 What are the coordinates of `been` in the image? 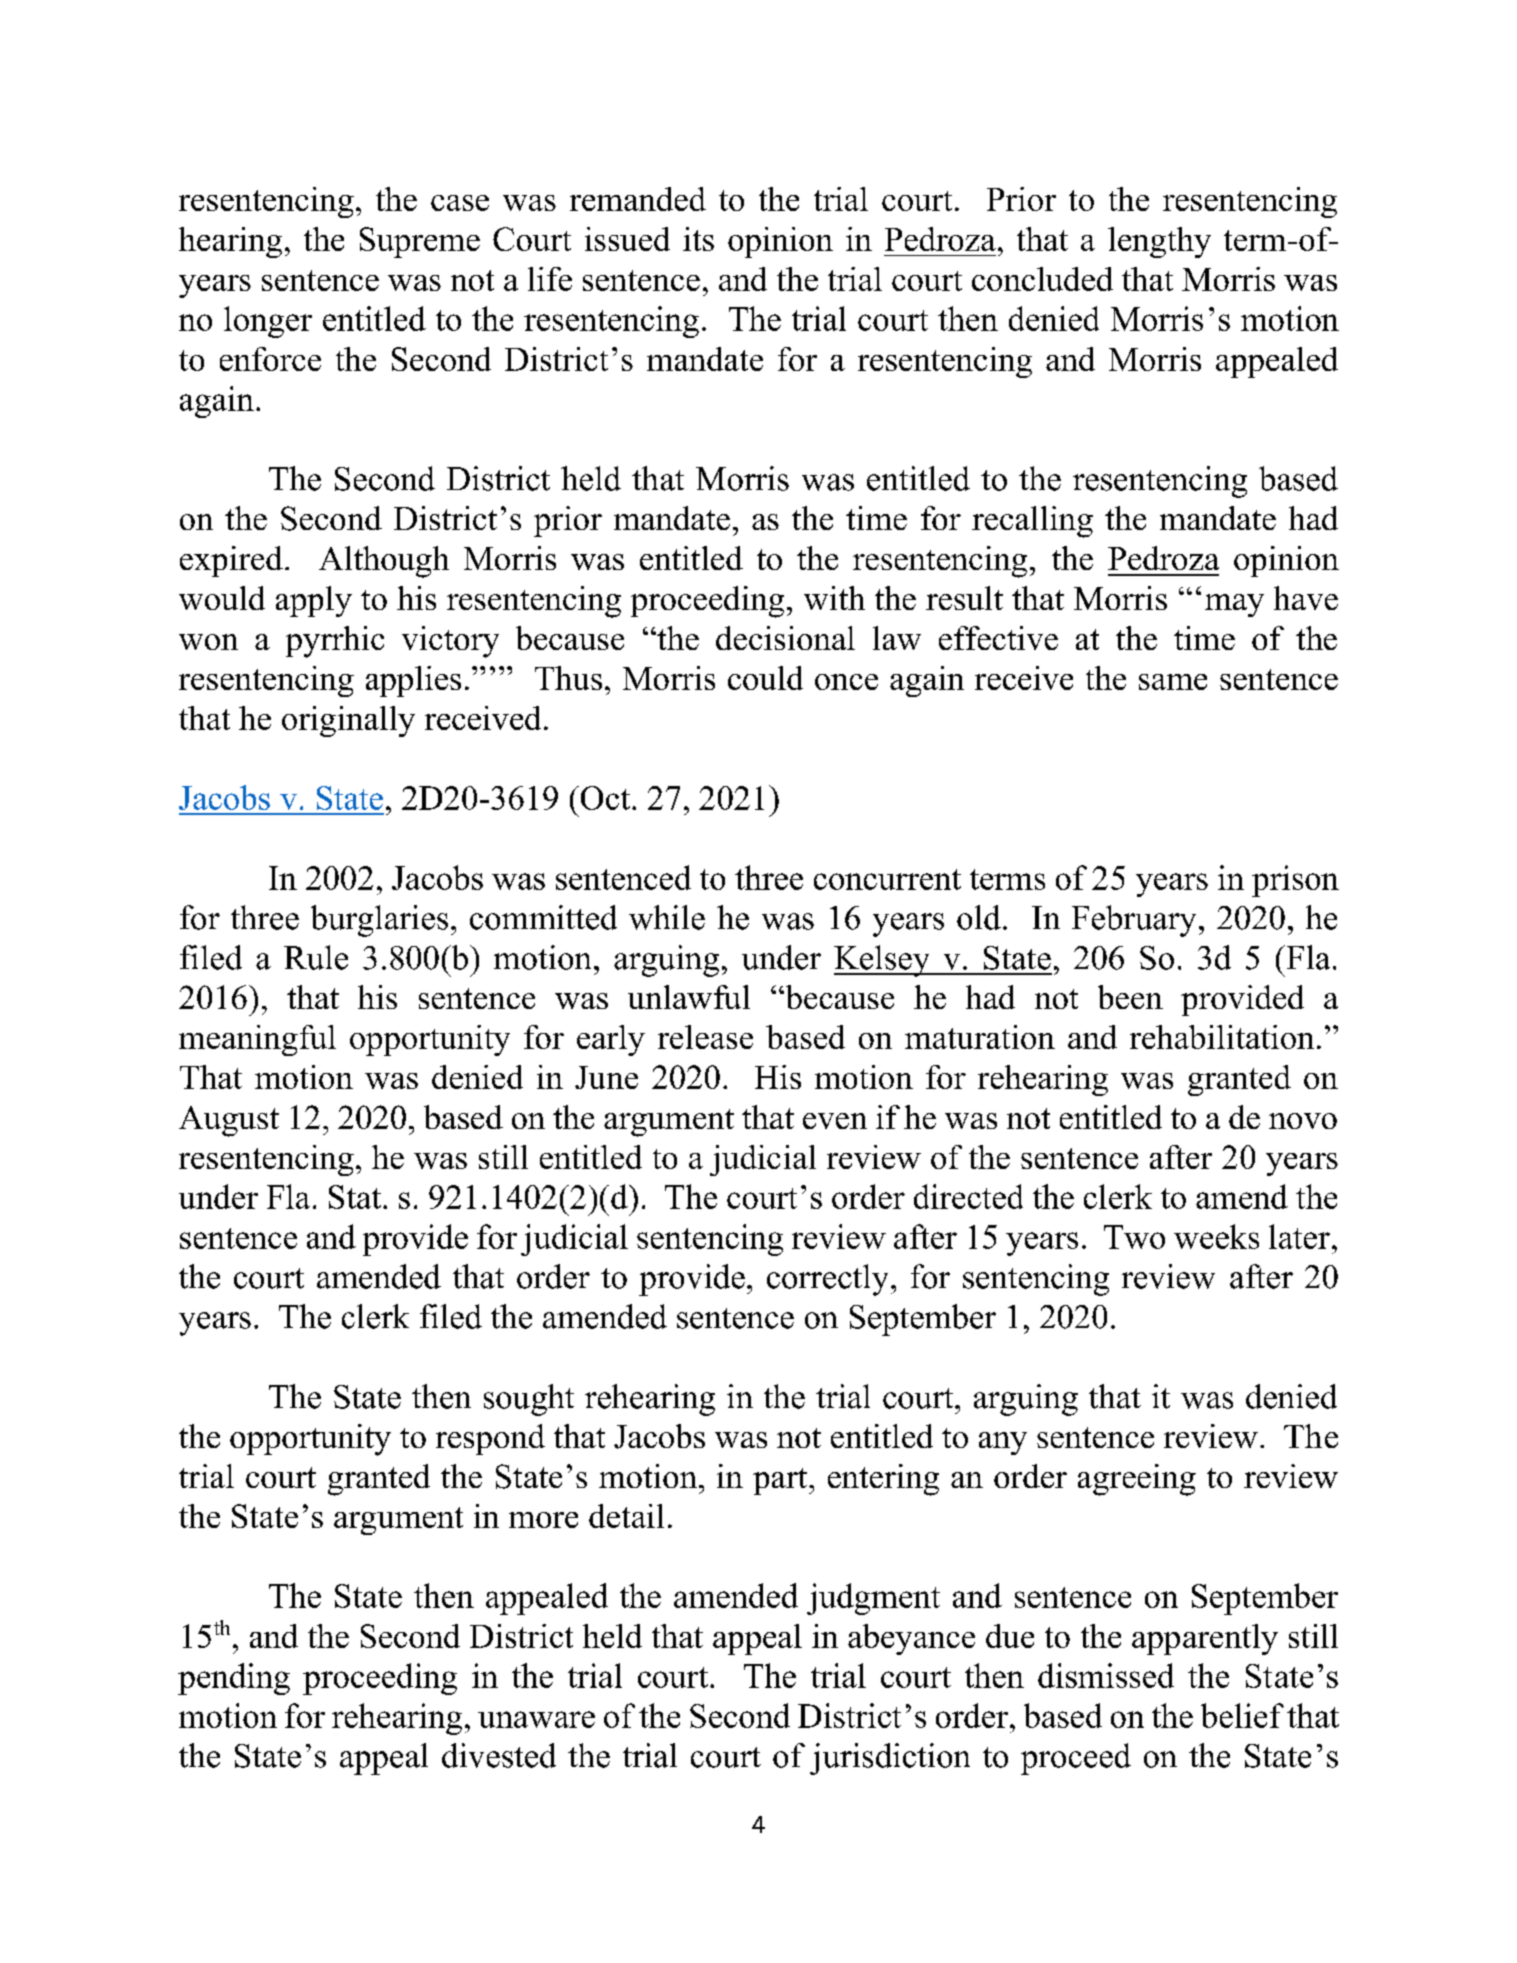 It's located at (1130, 997).
